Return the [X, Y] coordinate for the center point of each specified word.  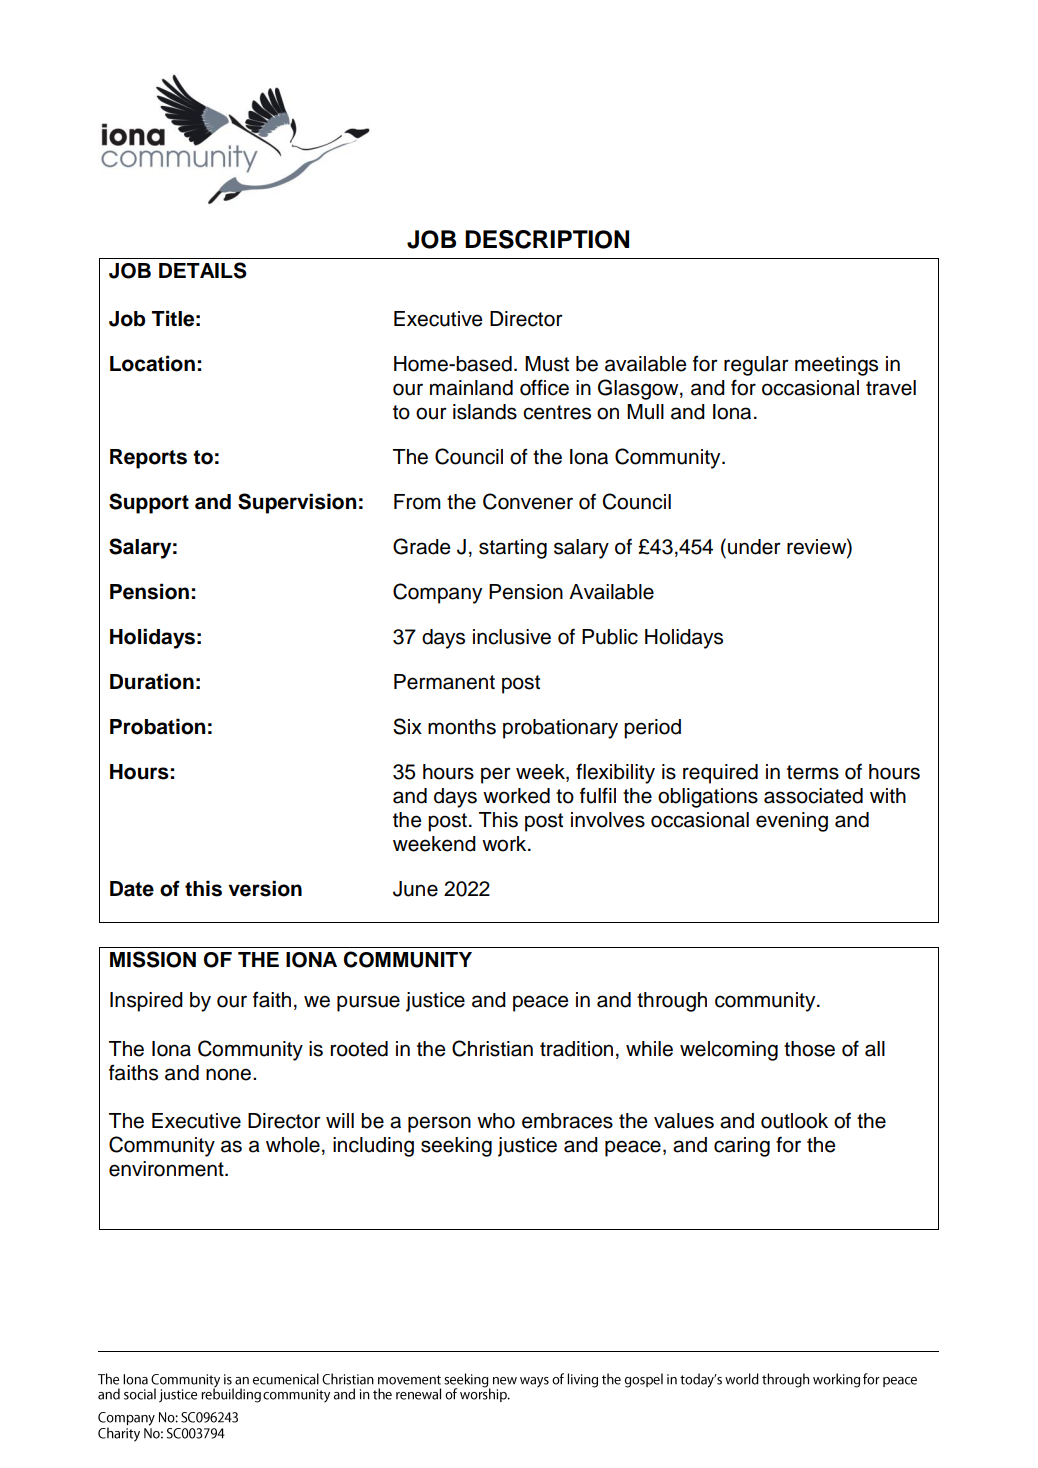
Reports [148, 459]
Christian [492, 1048]
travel [891, 388]
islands [485, 412]
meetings [836, 366]
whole [293, 1145]
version [265, 888]
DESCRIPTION [547, 239]
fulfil [598, 795]
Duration [152, 681]
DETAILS [203, 270]
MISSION [153, 959]
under [754, 547]
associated [813, 796]
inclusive [512, 637]
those [809, 1049]
